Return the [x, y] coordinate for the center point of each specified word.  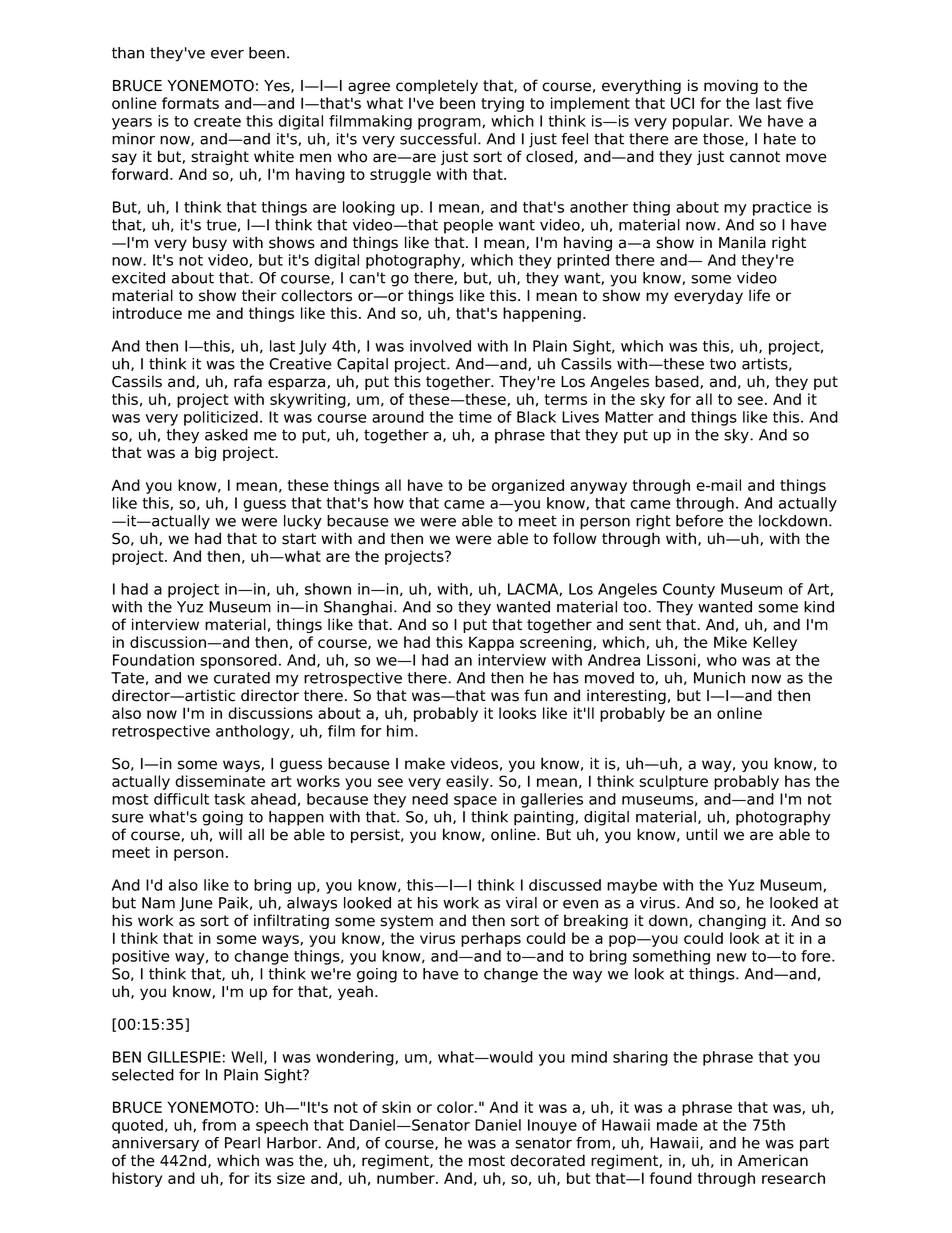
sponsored [238, 661]
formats [190, 103]
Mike [730, 642]
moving [731, 86]
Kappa [491, 643]
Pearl [242, 1143]
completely [437, 86]
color [456, 1107]
